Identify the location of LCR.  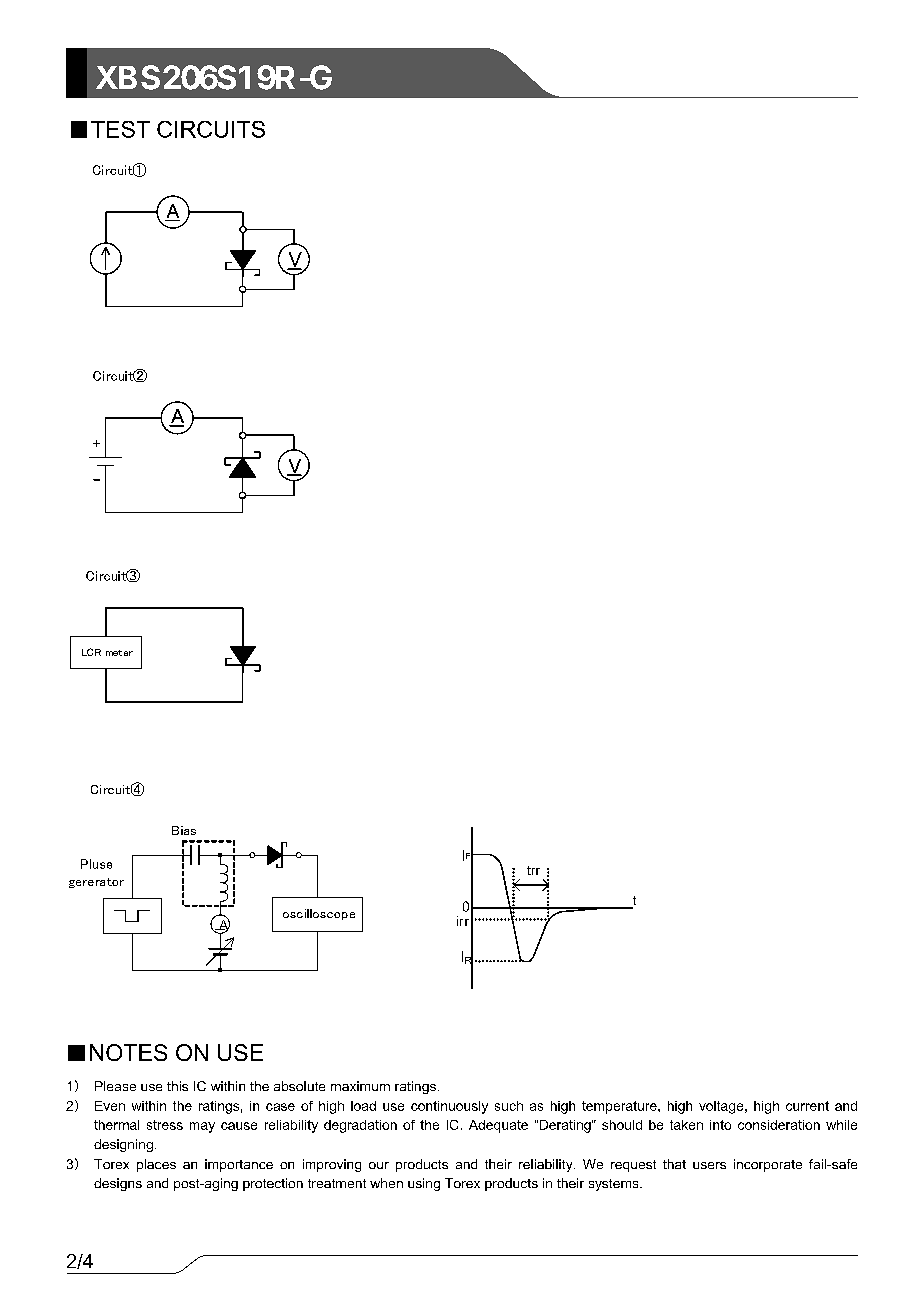
(91, 652).
